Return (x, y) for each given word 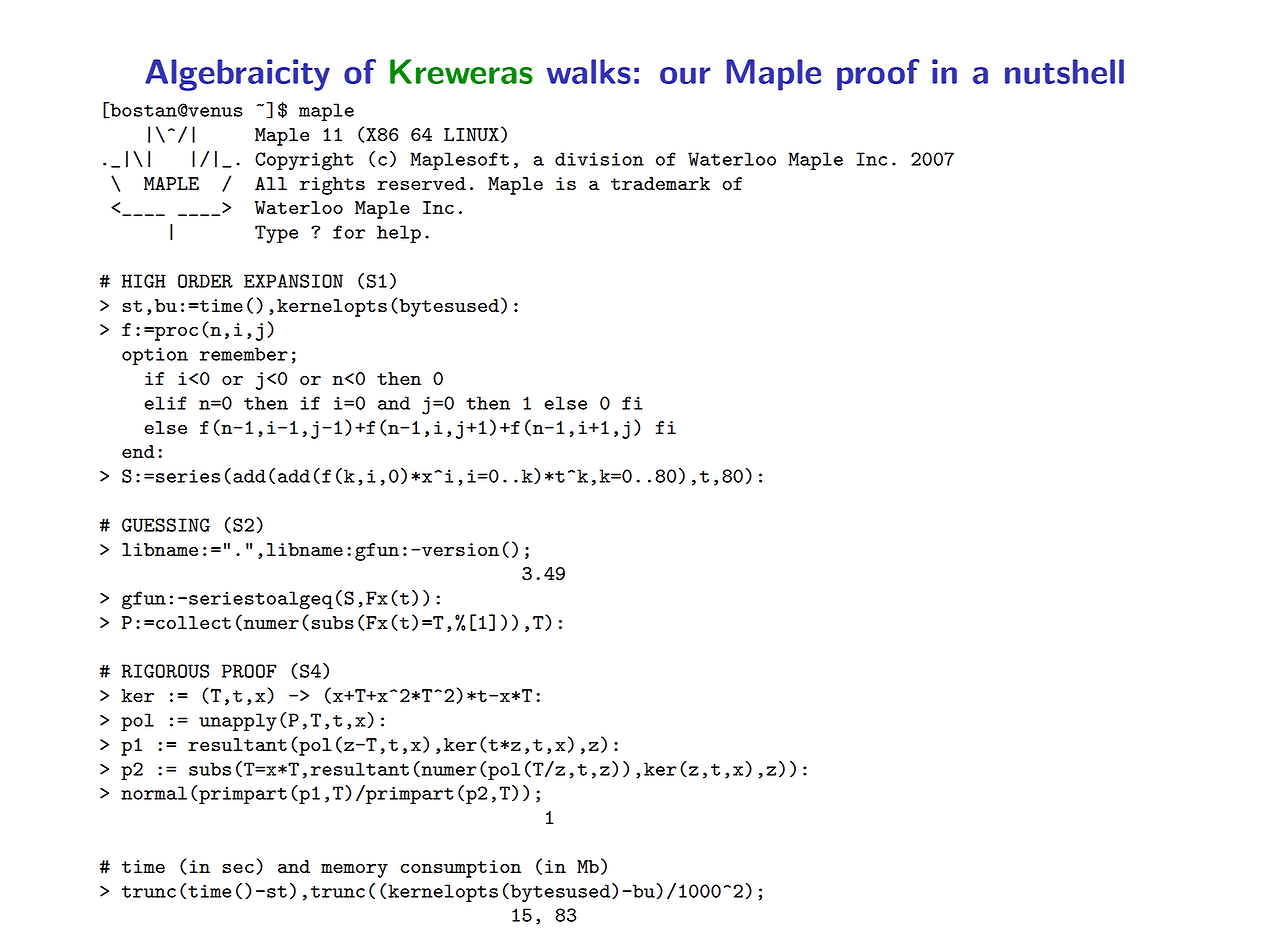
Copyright (304, 161)
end (138, 451)
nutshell (1064, 71)
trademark (660, 183)
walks (589, 71)
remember (244, 354)
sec (238, 868)
